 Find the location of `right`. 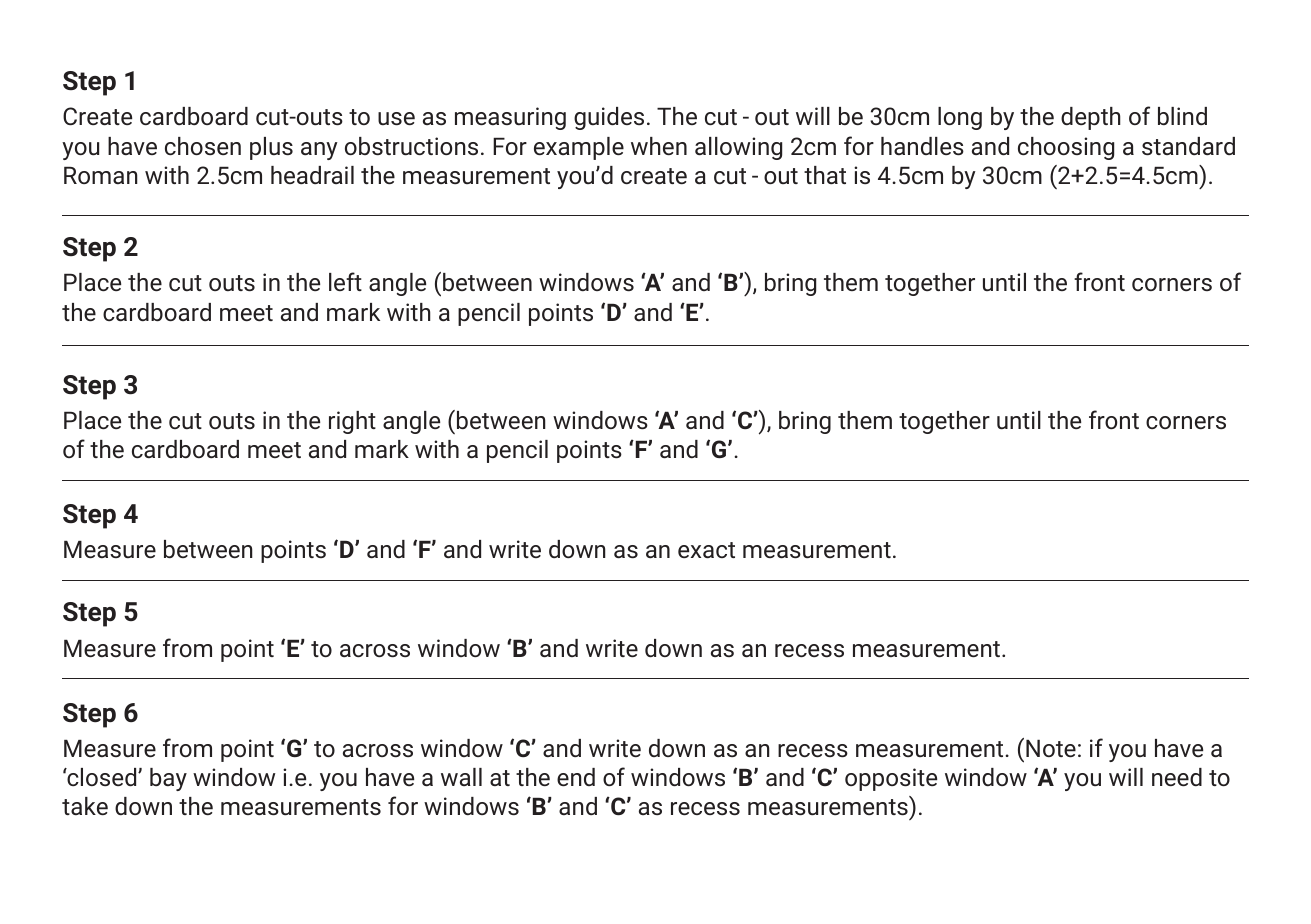

right is located at coordinates (352, 422).
